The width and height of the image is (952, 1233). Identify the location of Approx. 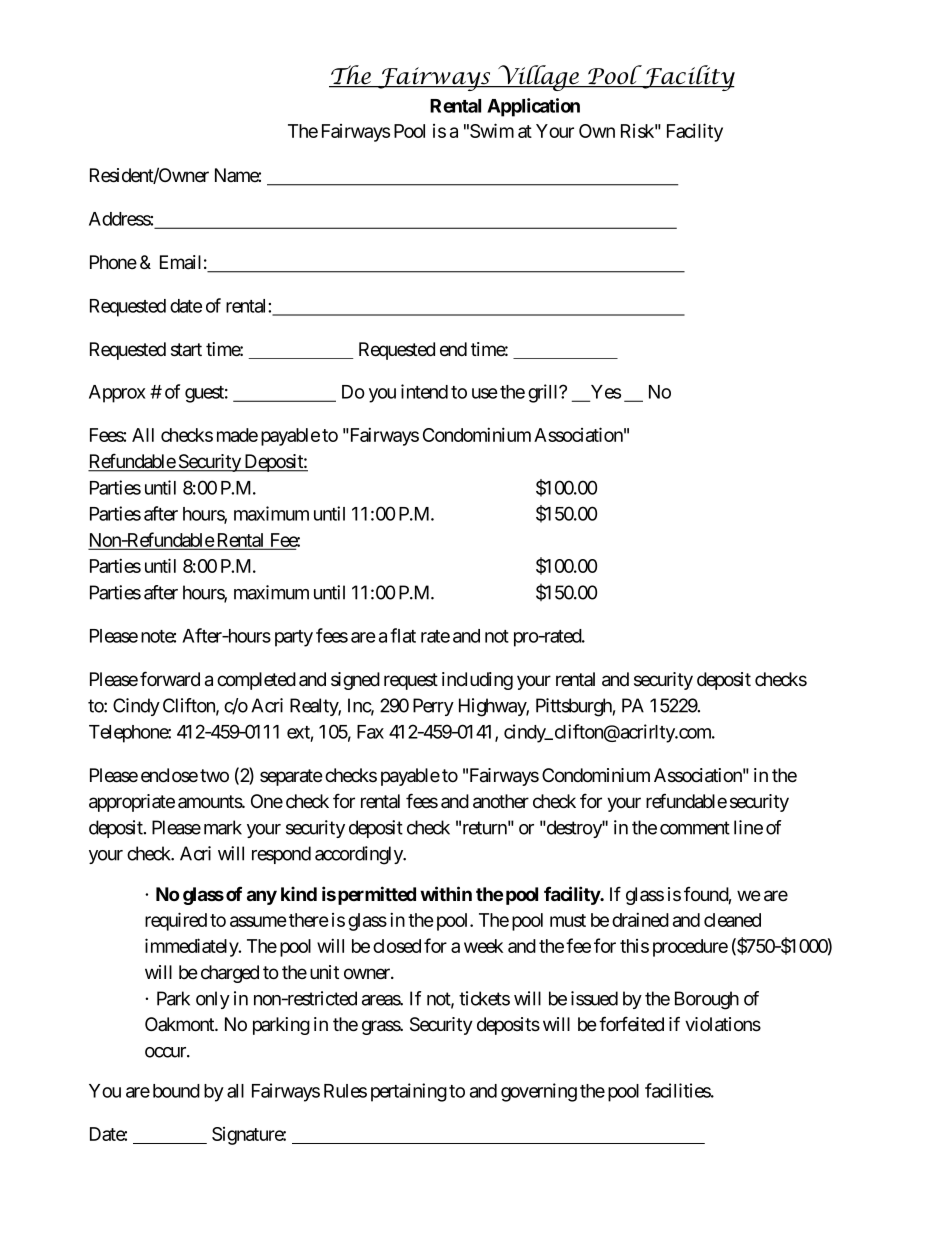
(117, 394).
